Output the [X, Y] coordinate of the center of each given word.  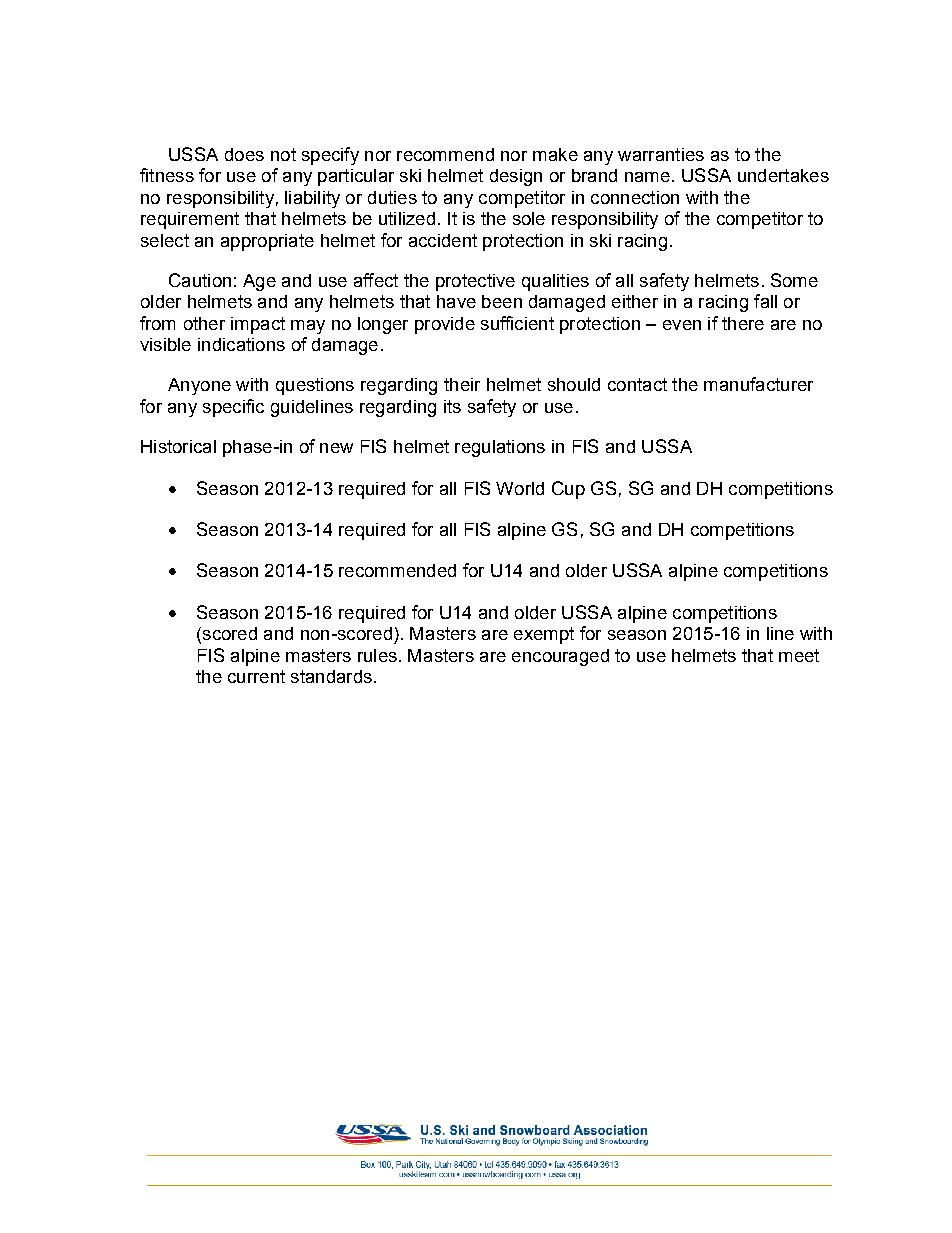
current [256, 676]
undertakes [783, 175]
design [516, 177]
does [244, 154]
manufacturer [758, 384]
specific [233, 408]
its [452, 406]
